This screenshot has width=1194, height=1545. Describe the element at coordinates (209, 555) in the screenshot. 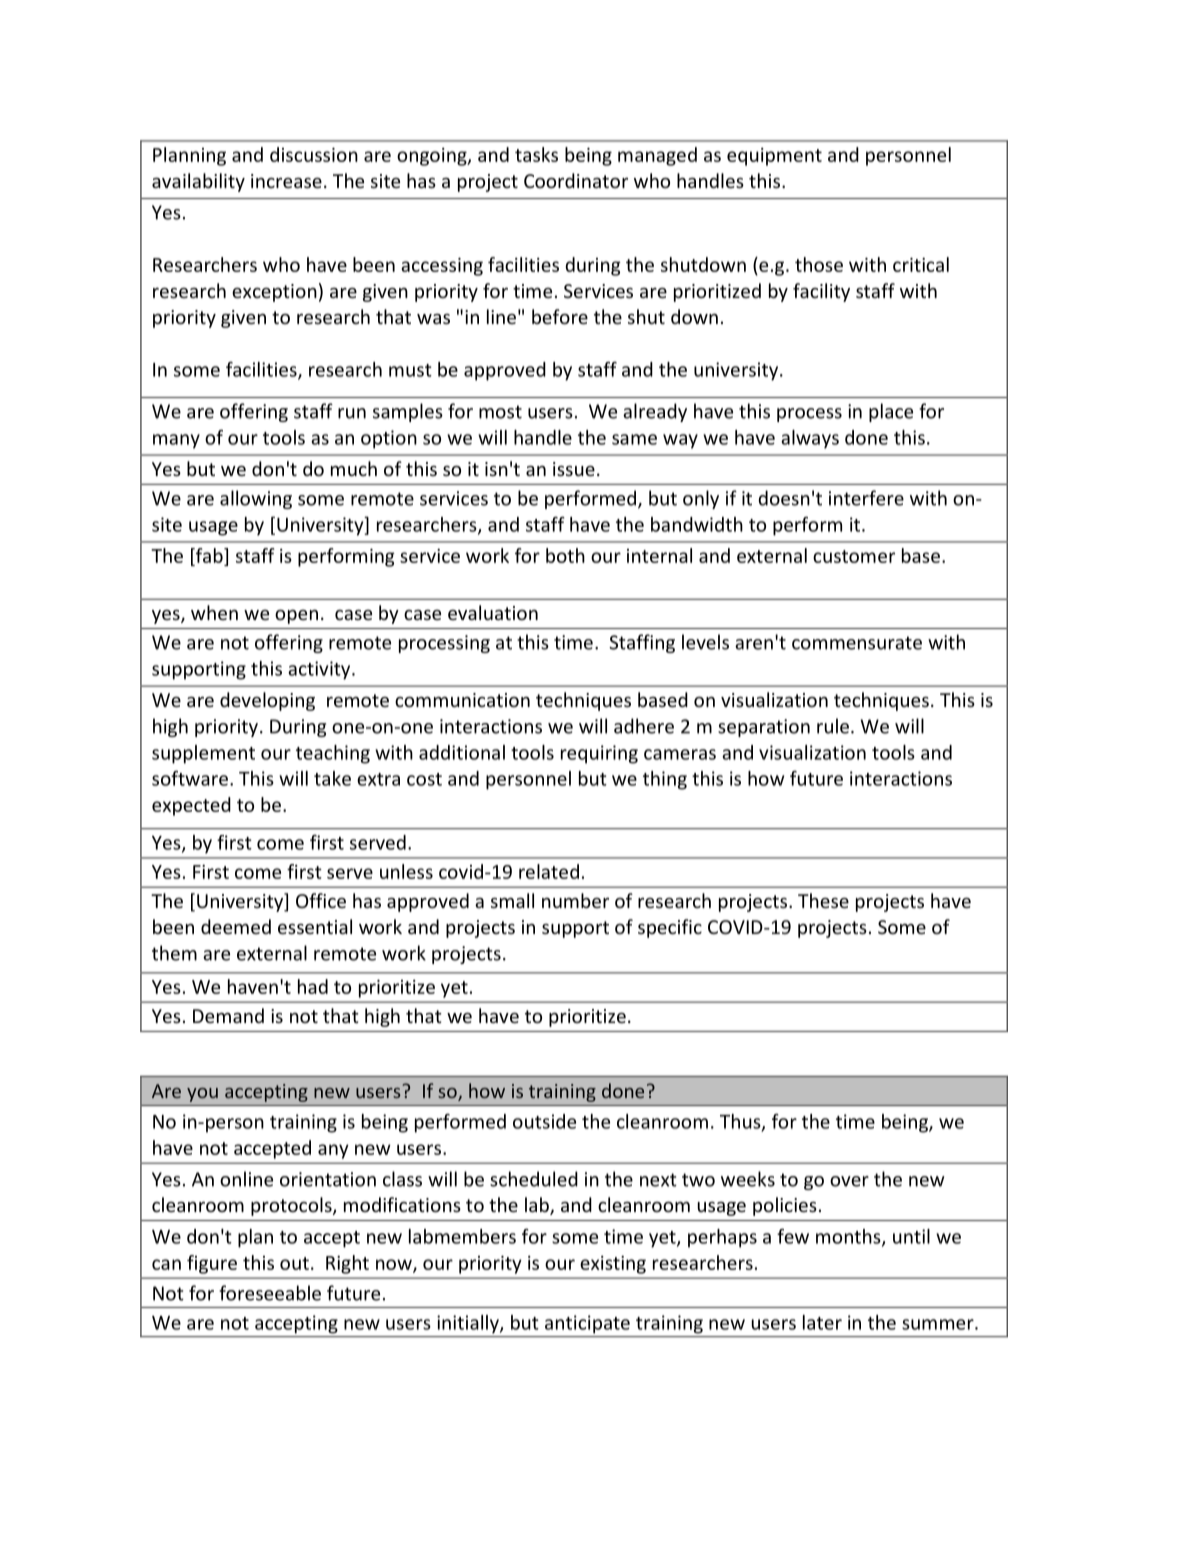

I see `fab` at that location.
